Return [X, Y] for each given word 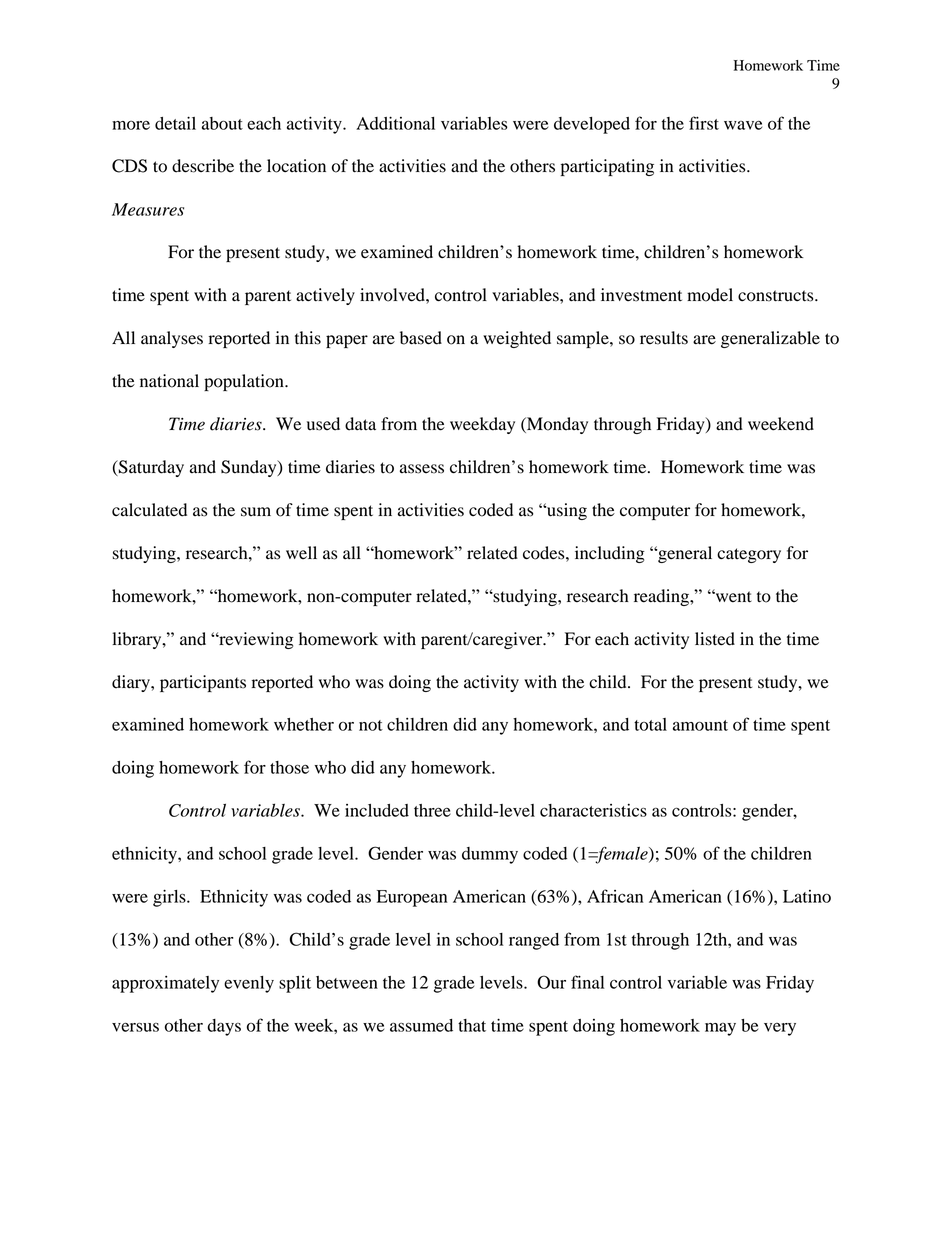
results [664, 338]
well [301, 552]
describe [203, 166]
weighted [517, 339]
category [749, 555]
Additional [395, 123]
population [245, 382]
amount [700, 725]
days [224, 1027]
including [610, 554]
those [289, 767]
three [432, 810]
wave [743, 125]
